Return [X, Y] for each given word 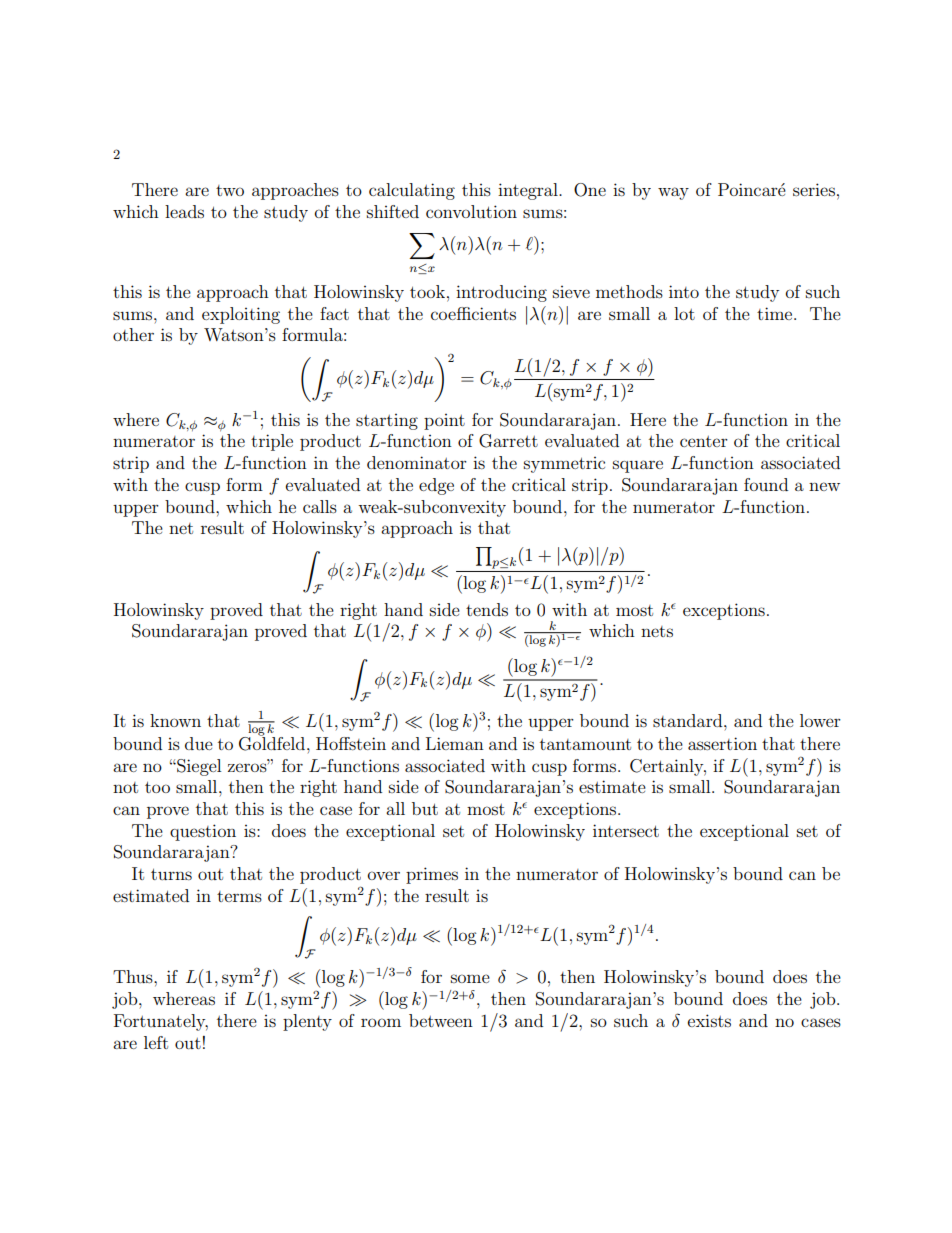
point [444, 422]
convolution [471, 211]
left [156, 1042]
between [441, 1020]
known [175, 720]
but [425, 808]
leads [184, 211]
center [704, 441]
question [203, 832]
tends [487, 609]
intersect [626, 830]
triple [272, 442]
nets [657, 631]
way [673, 193]
